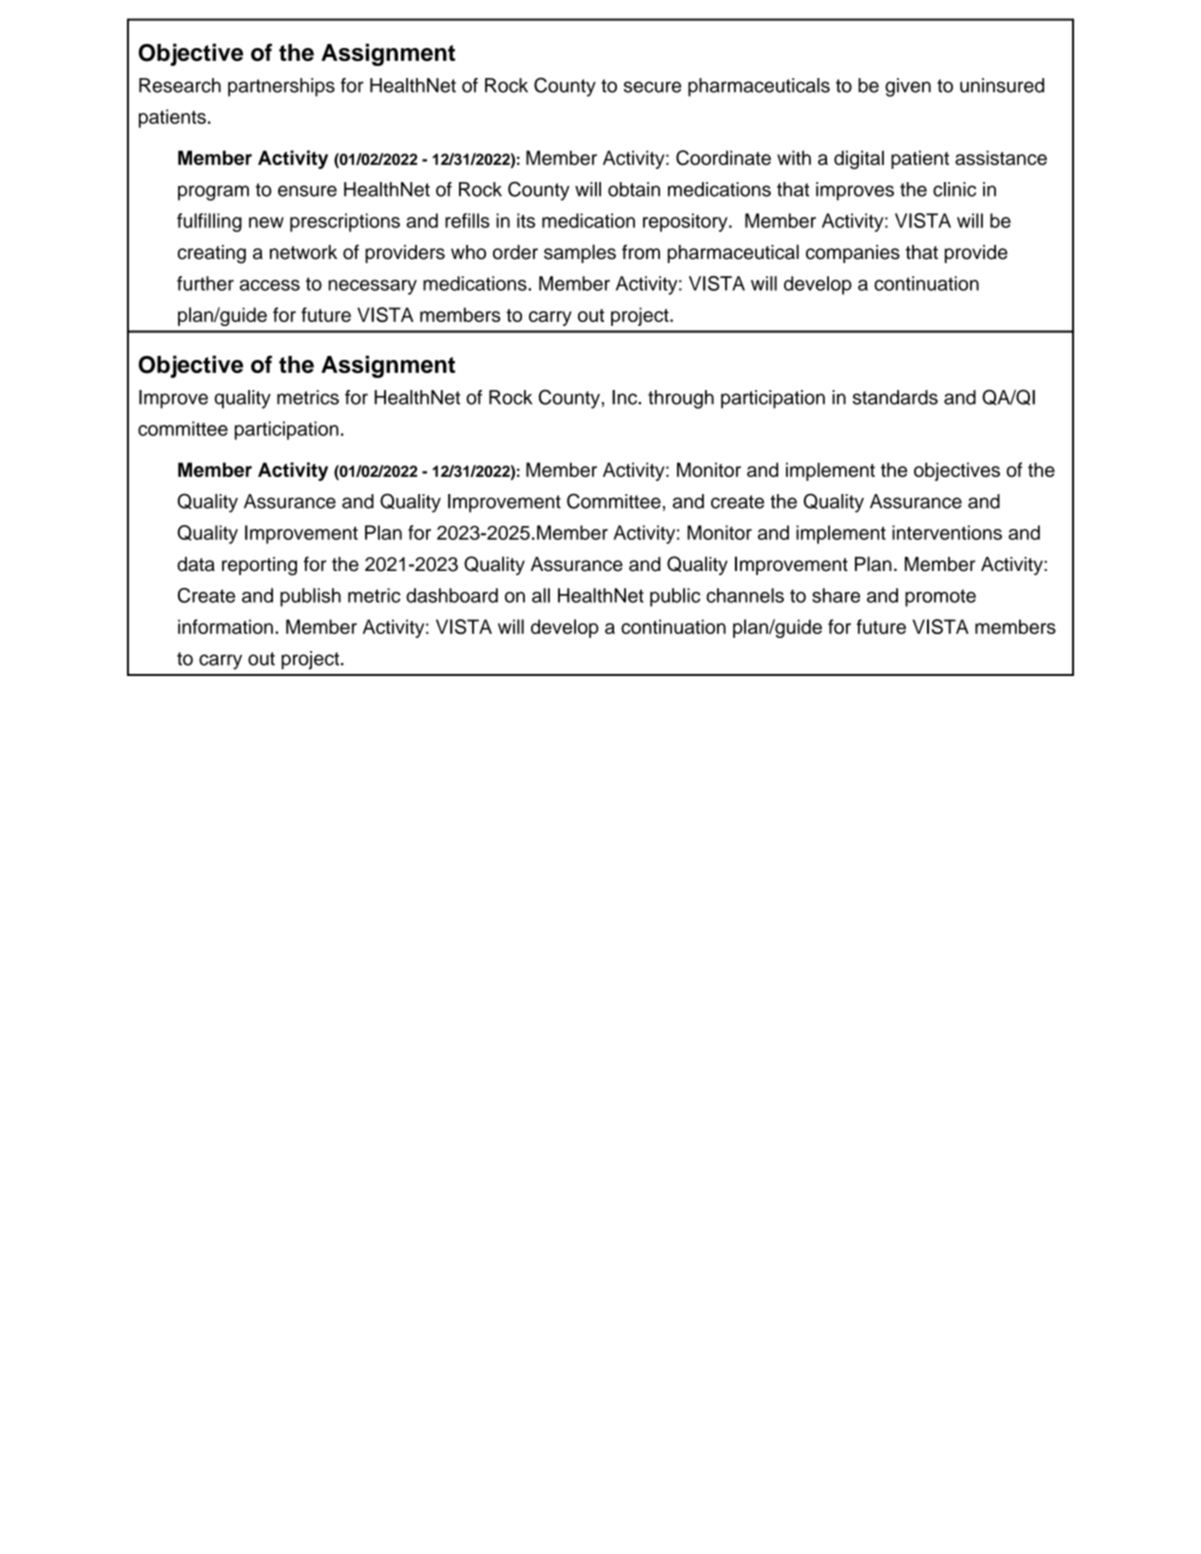 The height and width of the screenshot is (1554, 1201). Describe the element at coordinates (526, 220) in the screenshot. I see `its` at that location.
